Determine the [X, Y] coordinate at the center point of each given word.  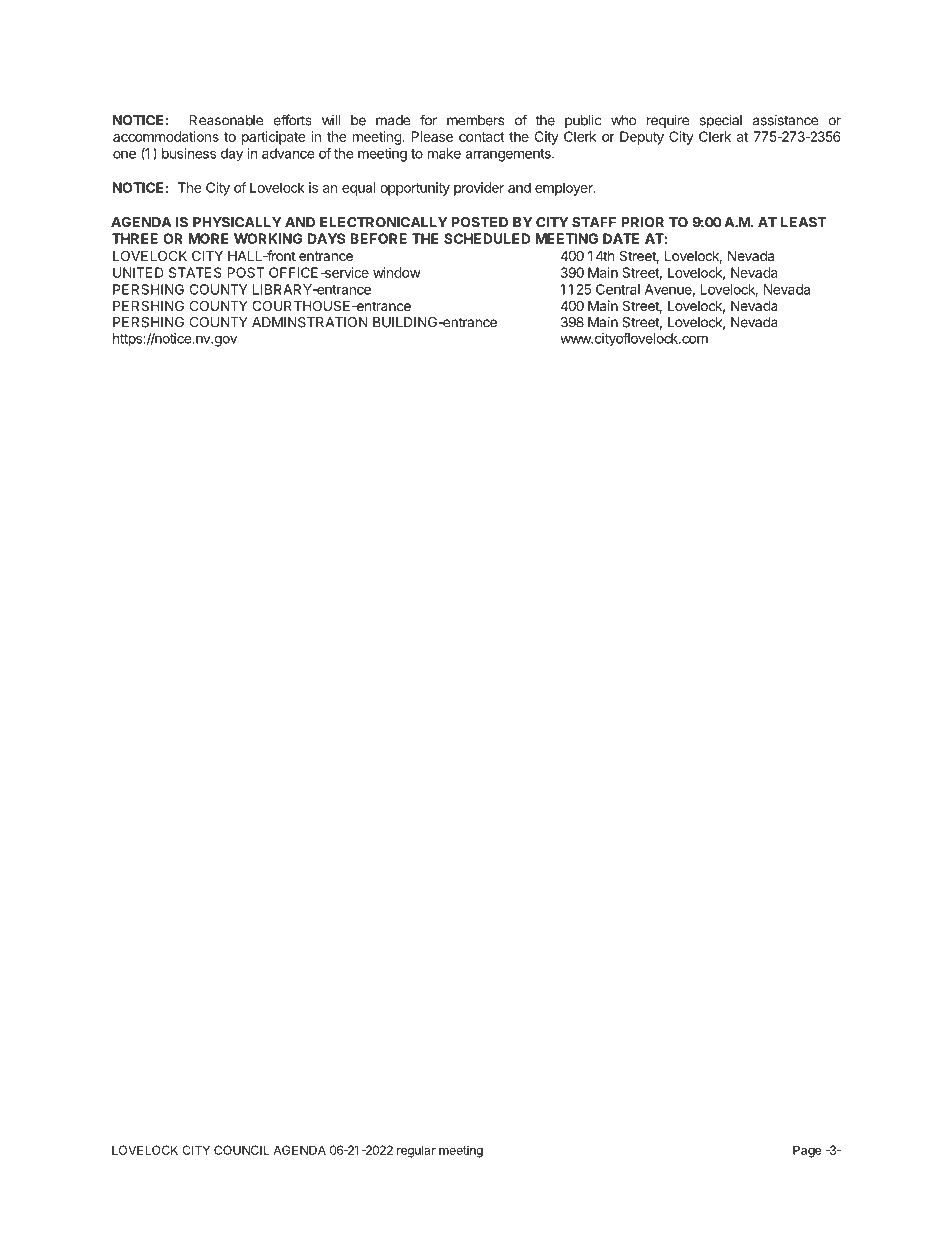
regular [416, 1151]
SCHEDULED [487, 238]
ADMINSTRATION [310, 322]
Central [618, 289]
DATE [621, 238]
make [444, 153]
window [397, 272]
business [189, 153]
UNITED [138, 272]
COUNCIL [242, 1150]
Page [807, 1151]
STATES [195, 272]
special [721, 121]
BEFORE [378, 238]
